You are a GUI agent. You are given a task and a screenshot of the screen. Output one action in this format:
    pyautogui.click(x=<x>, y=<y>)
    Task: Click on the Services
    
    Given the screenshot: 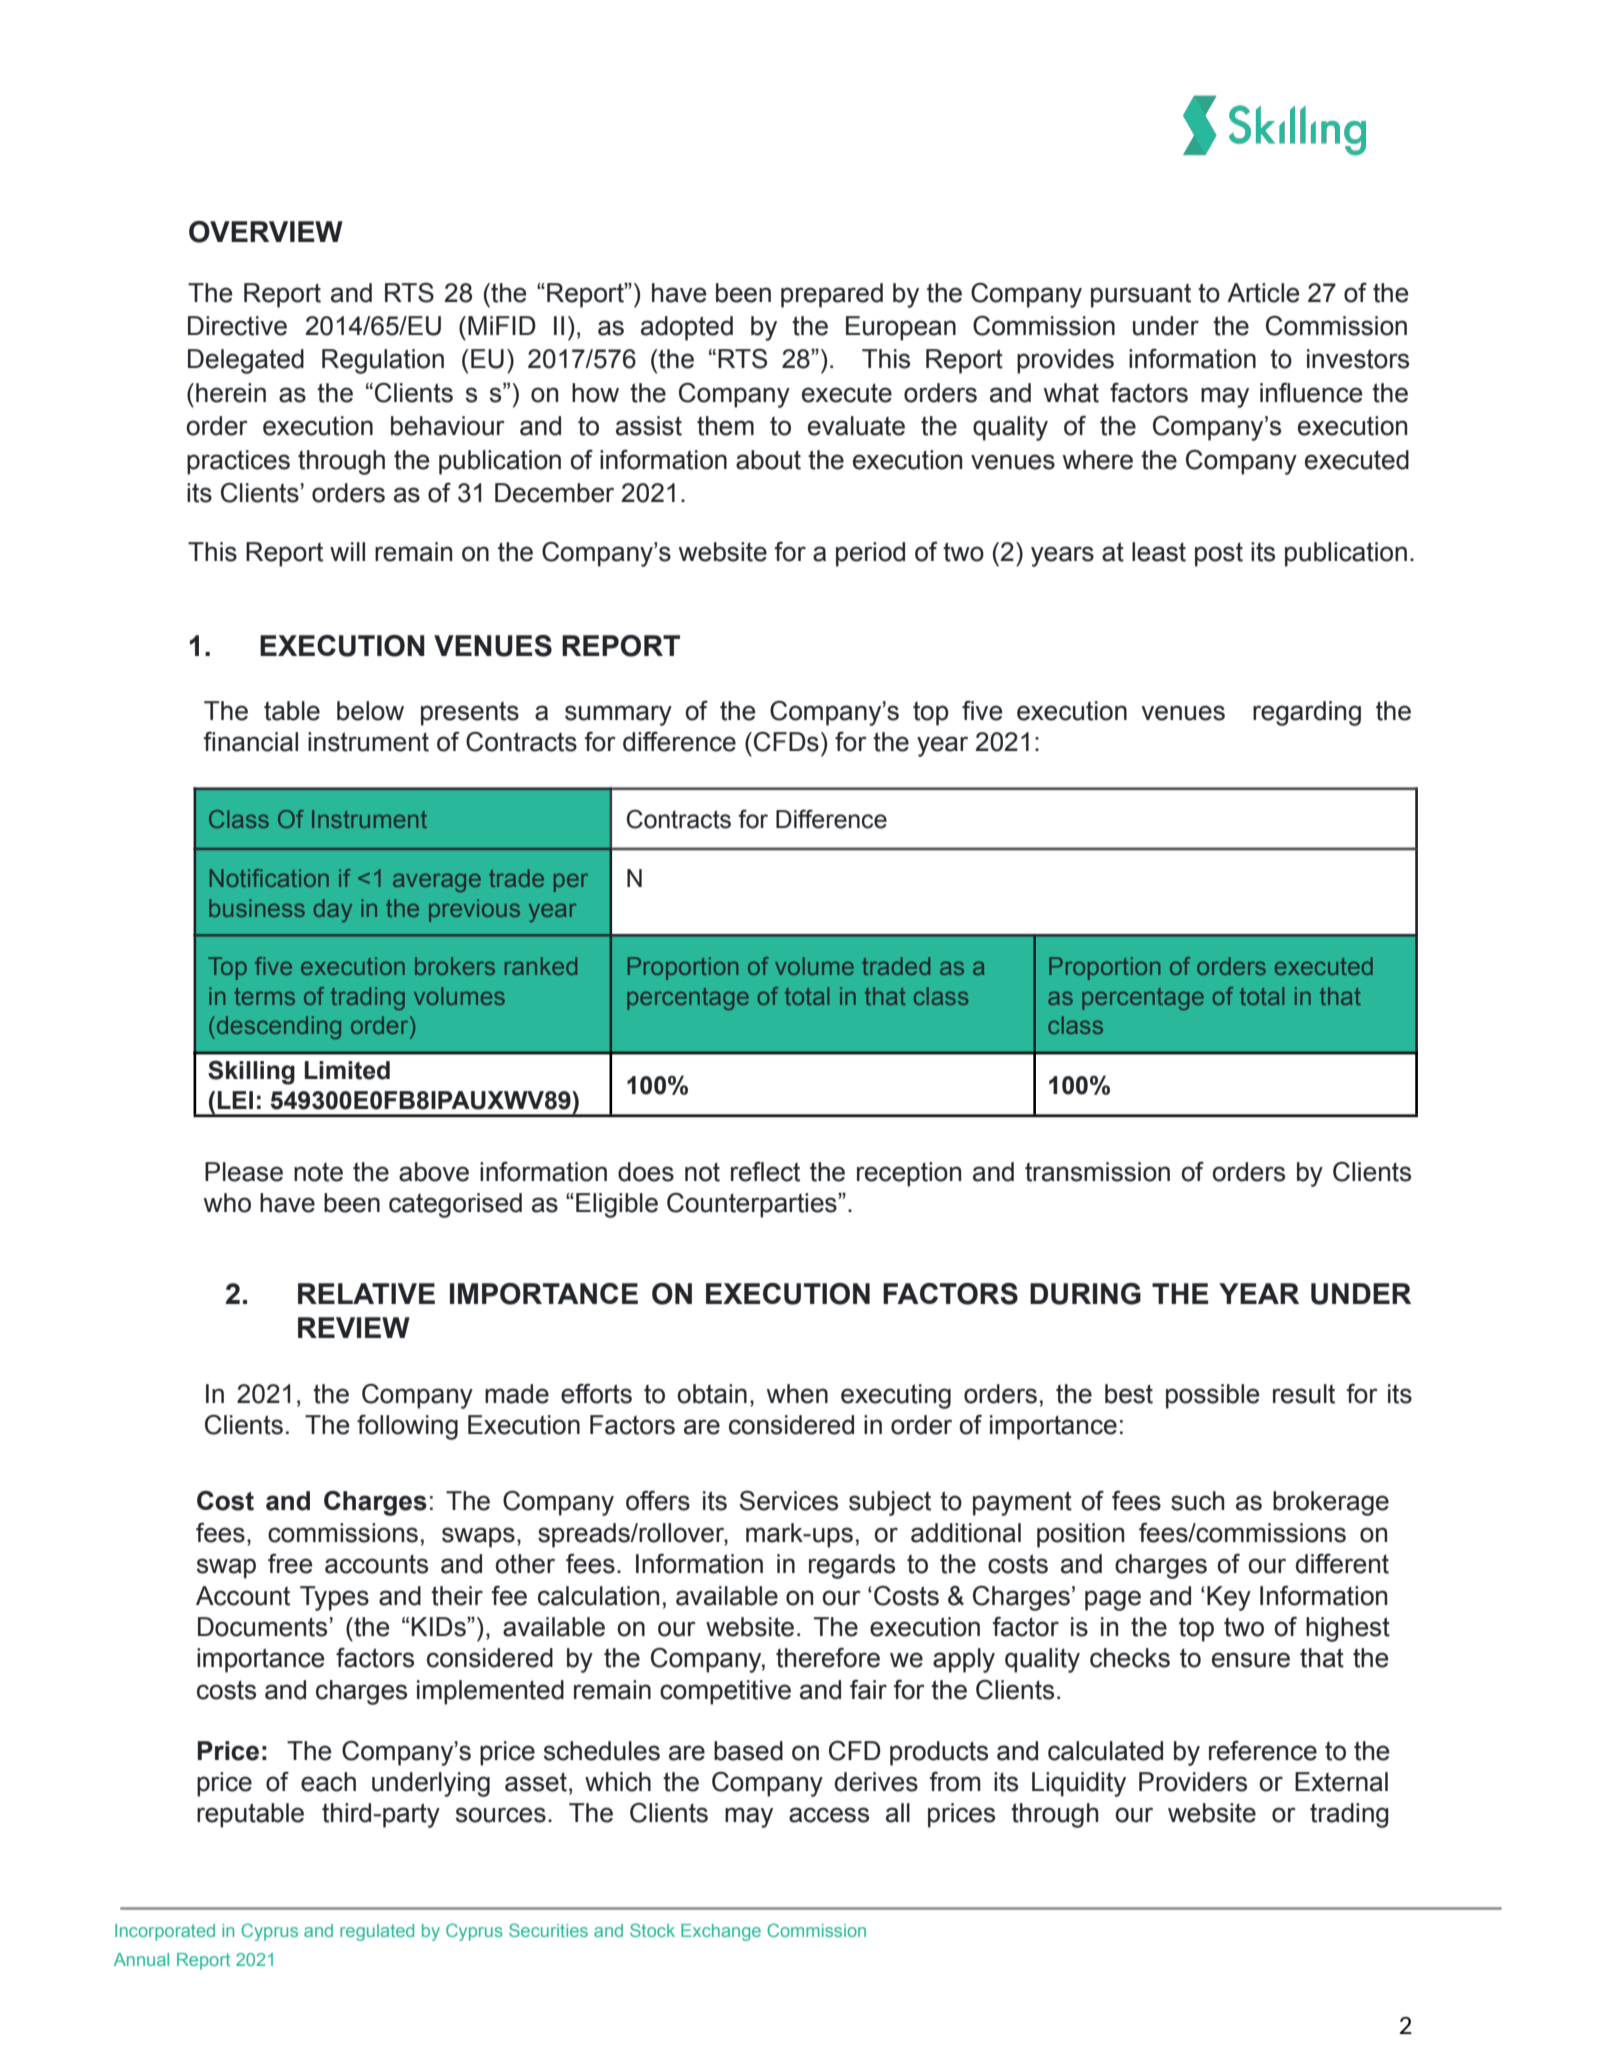 What is the action you would take?
    pyautogui.click(x=789, y=1500)
